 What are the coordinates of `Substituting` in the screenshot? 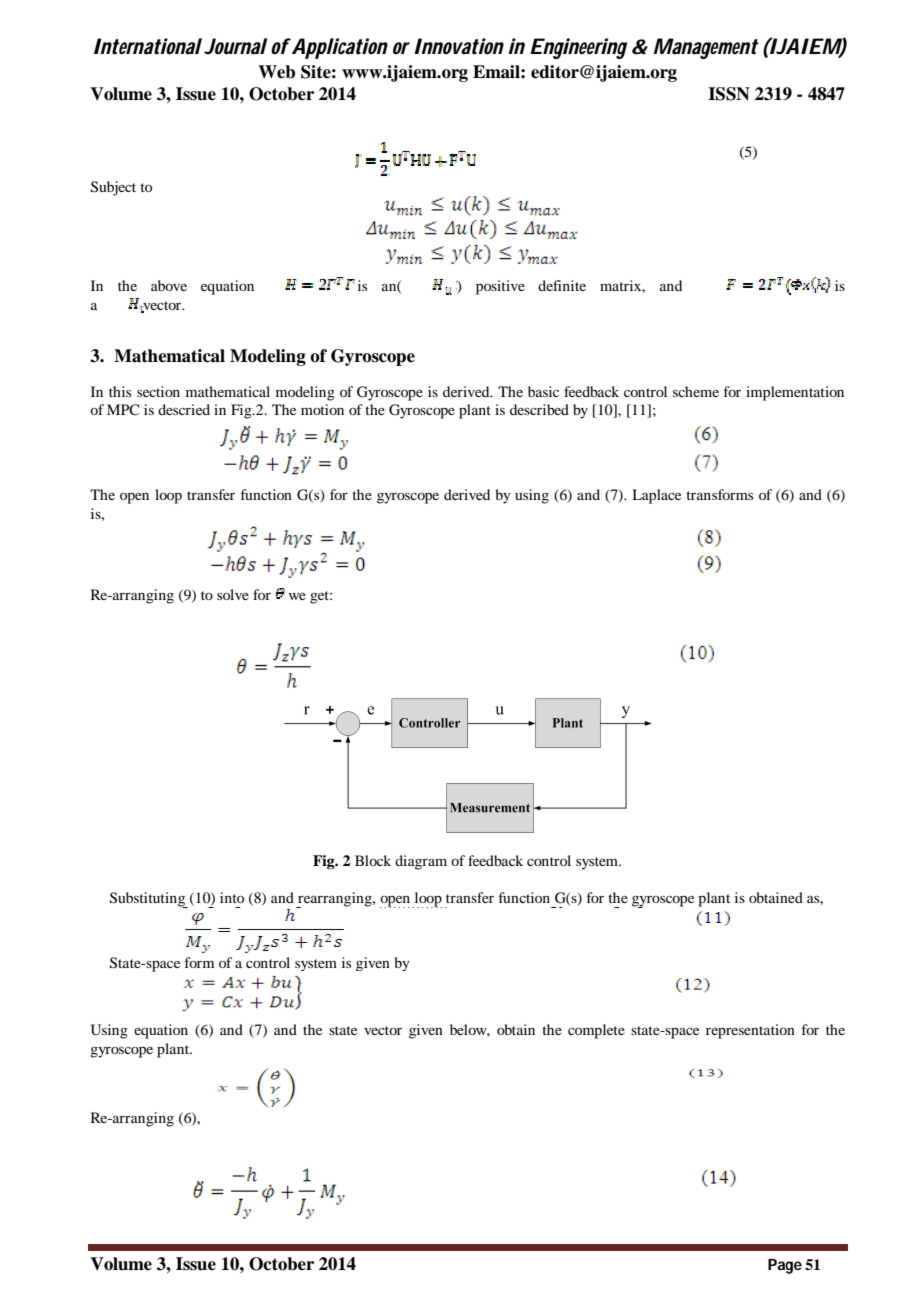 It's located at (149, 900).
